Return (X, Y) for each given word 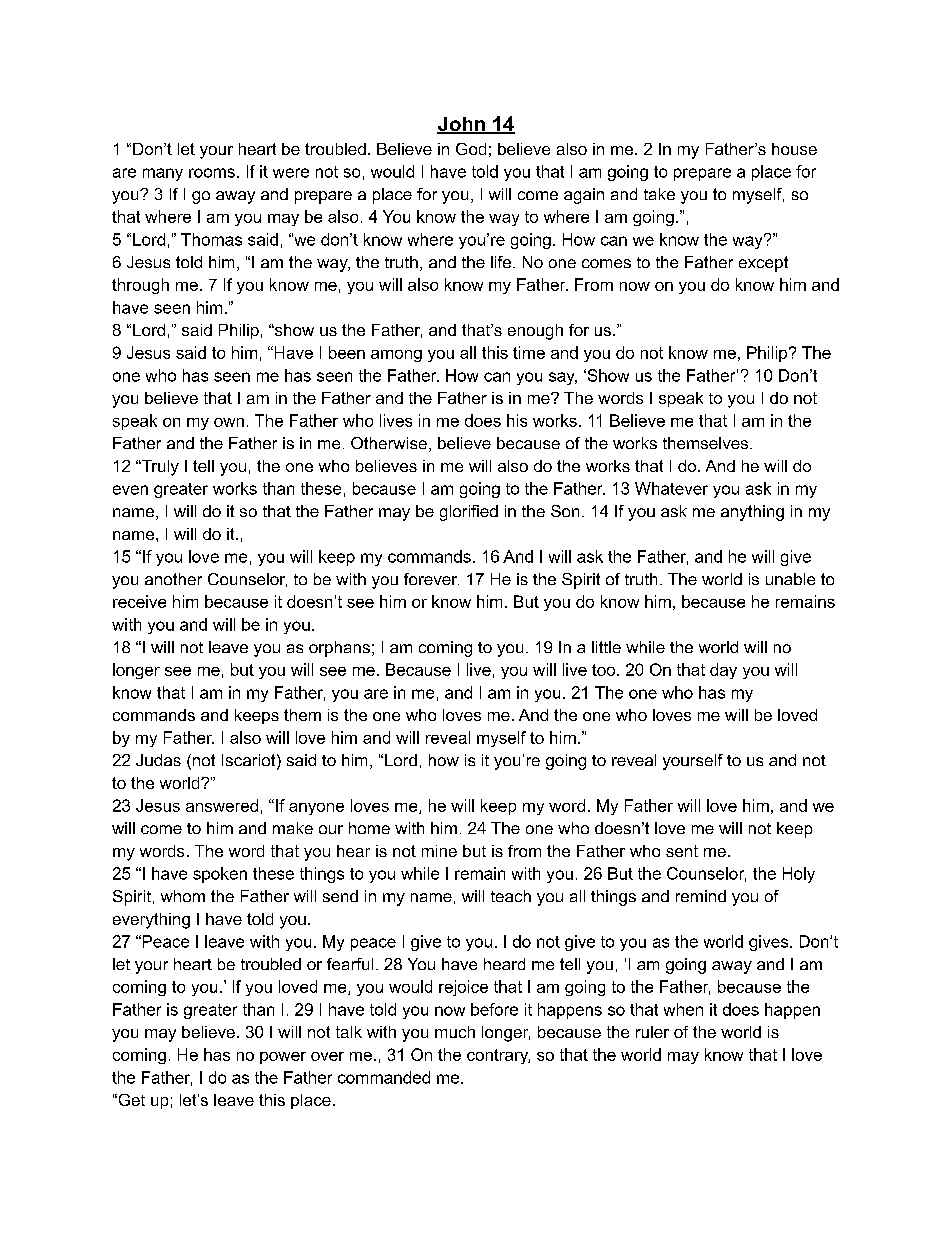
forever (431, 579)
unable (790, 579)
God (471, 149)
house (794, 149)
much (455, 1032)
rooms (212, 173)
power (283, 1058)
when (683, 1009)
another (173, 579)
